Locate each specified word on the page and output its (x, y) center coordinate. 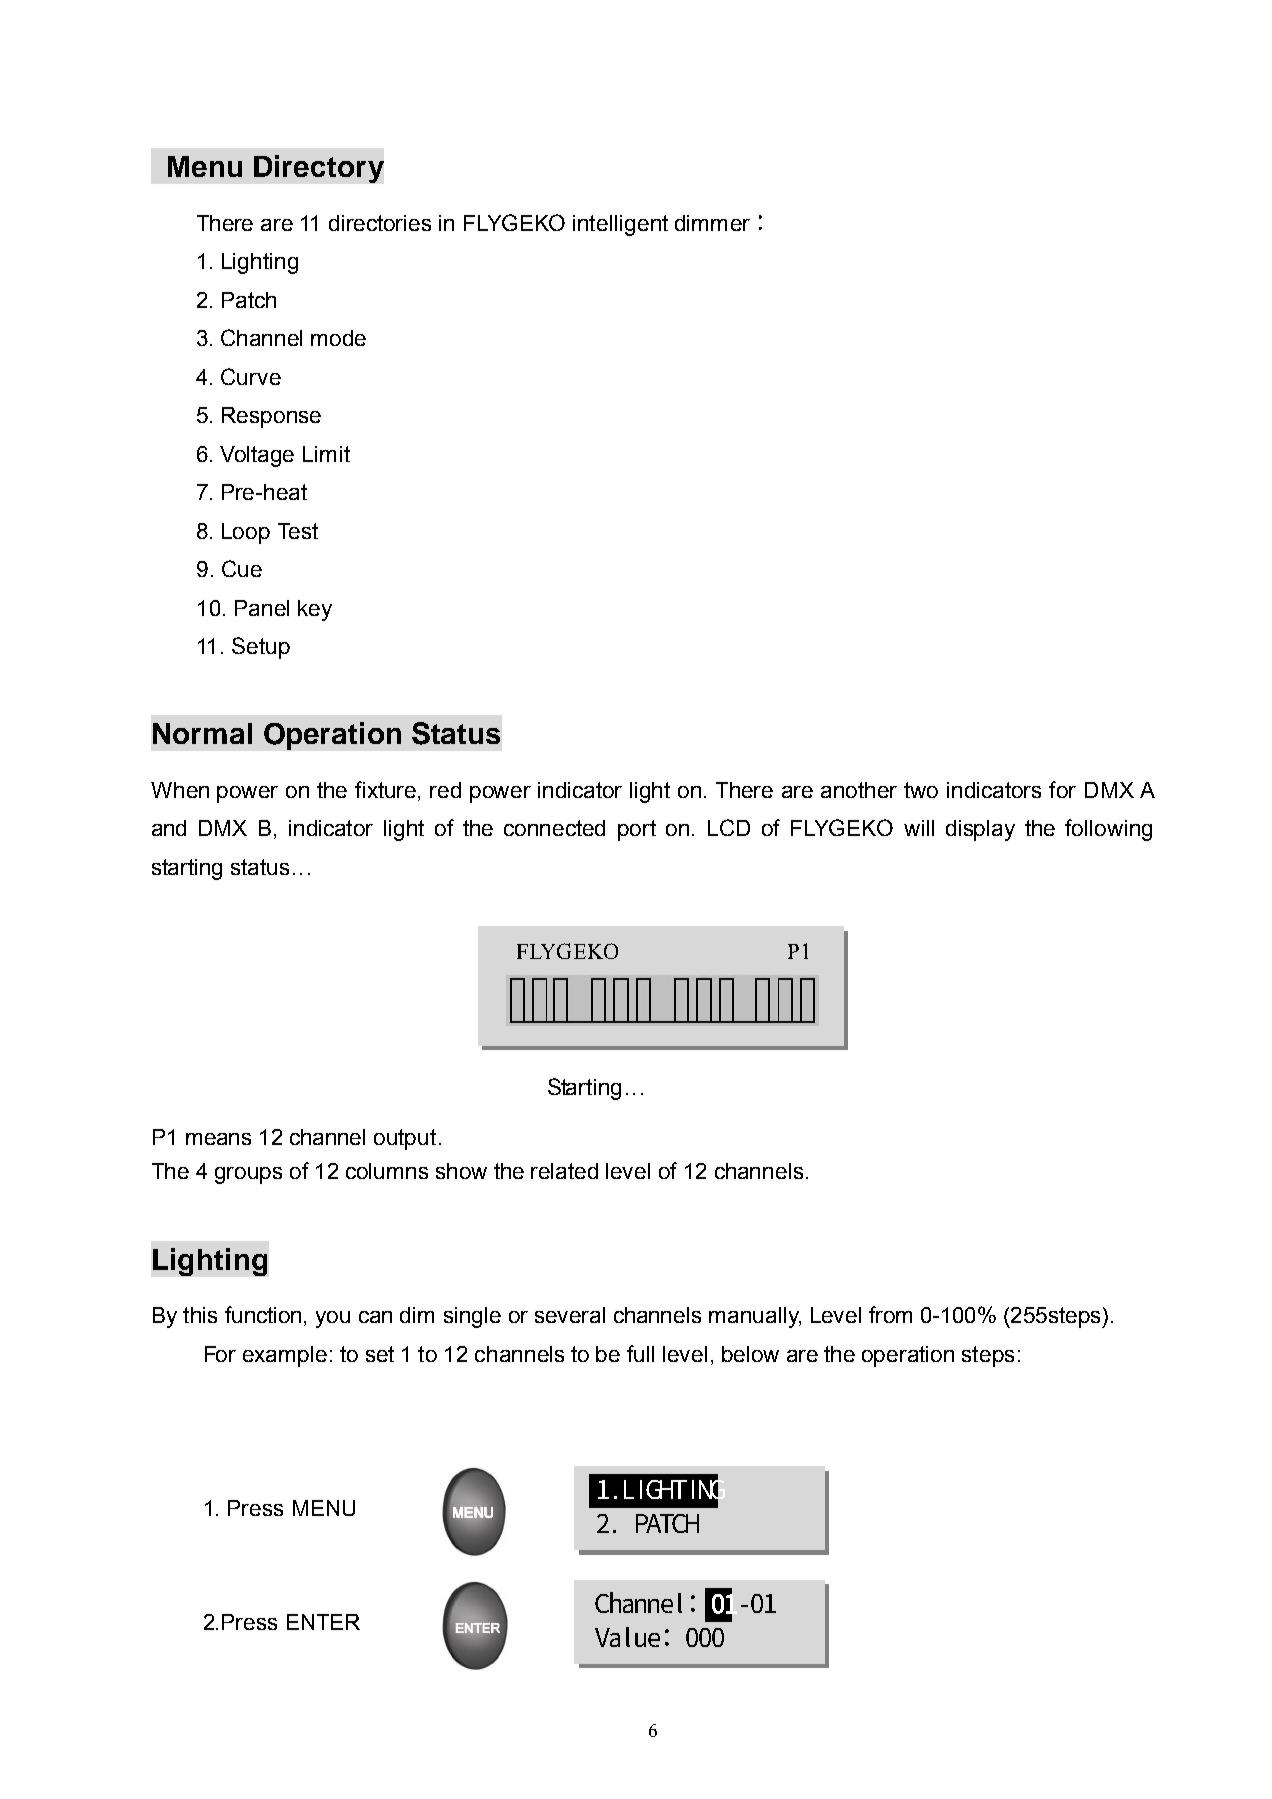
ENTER (323, 1622)
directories (380, 223)
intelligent (620, 225)
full (640, 1353)
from (890, 1314)
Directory (319, 169)
